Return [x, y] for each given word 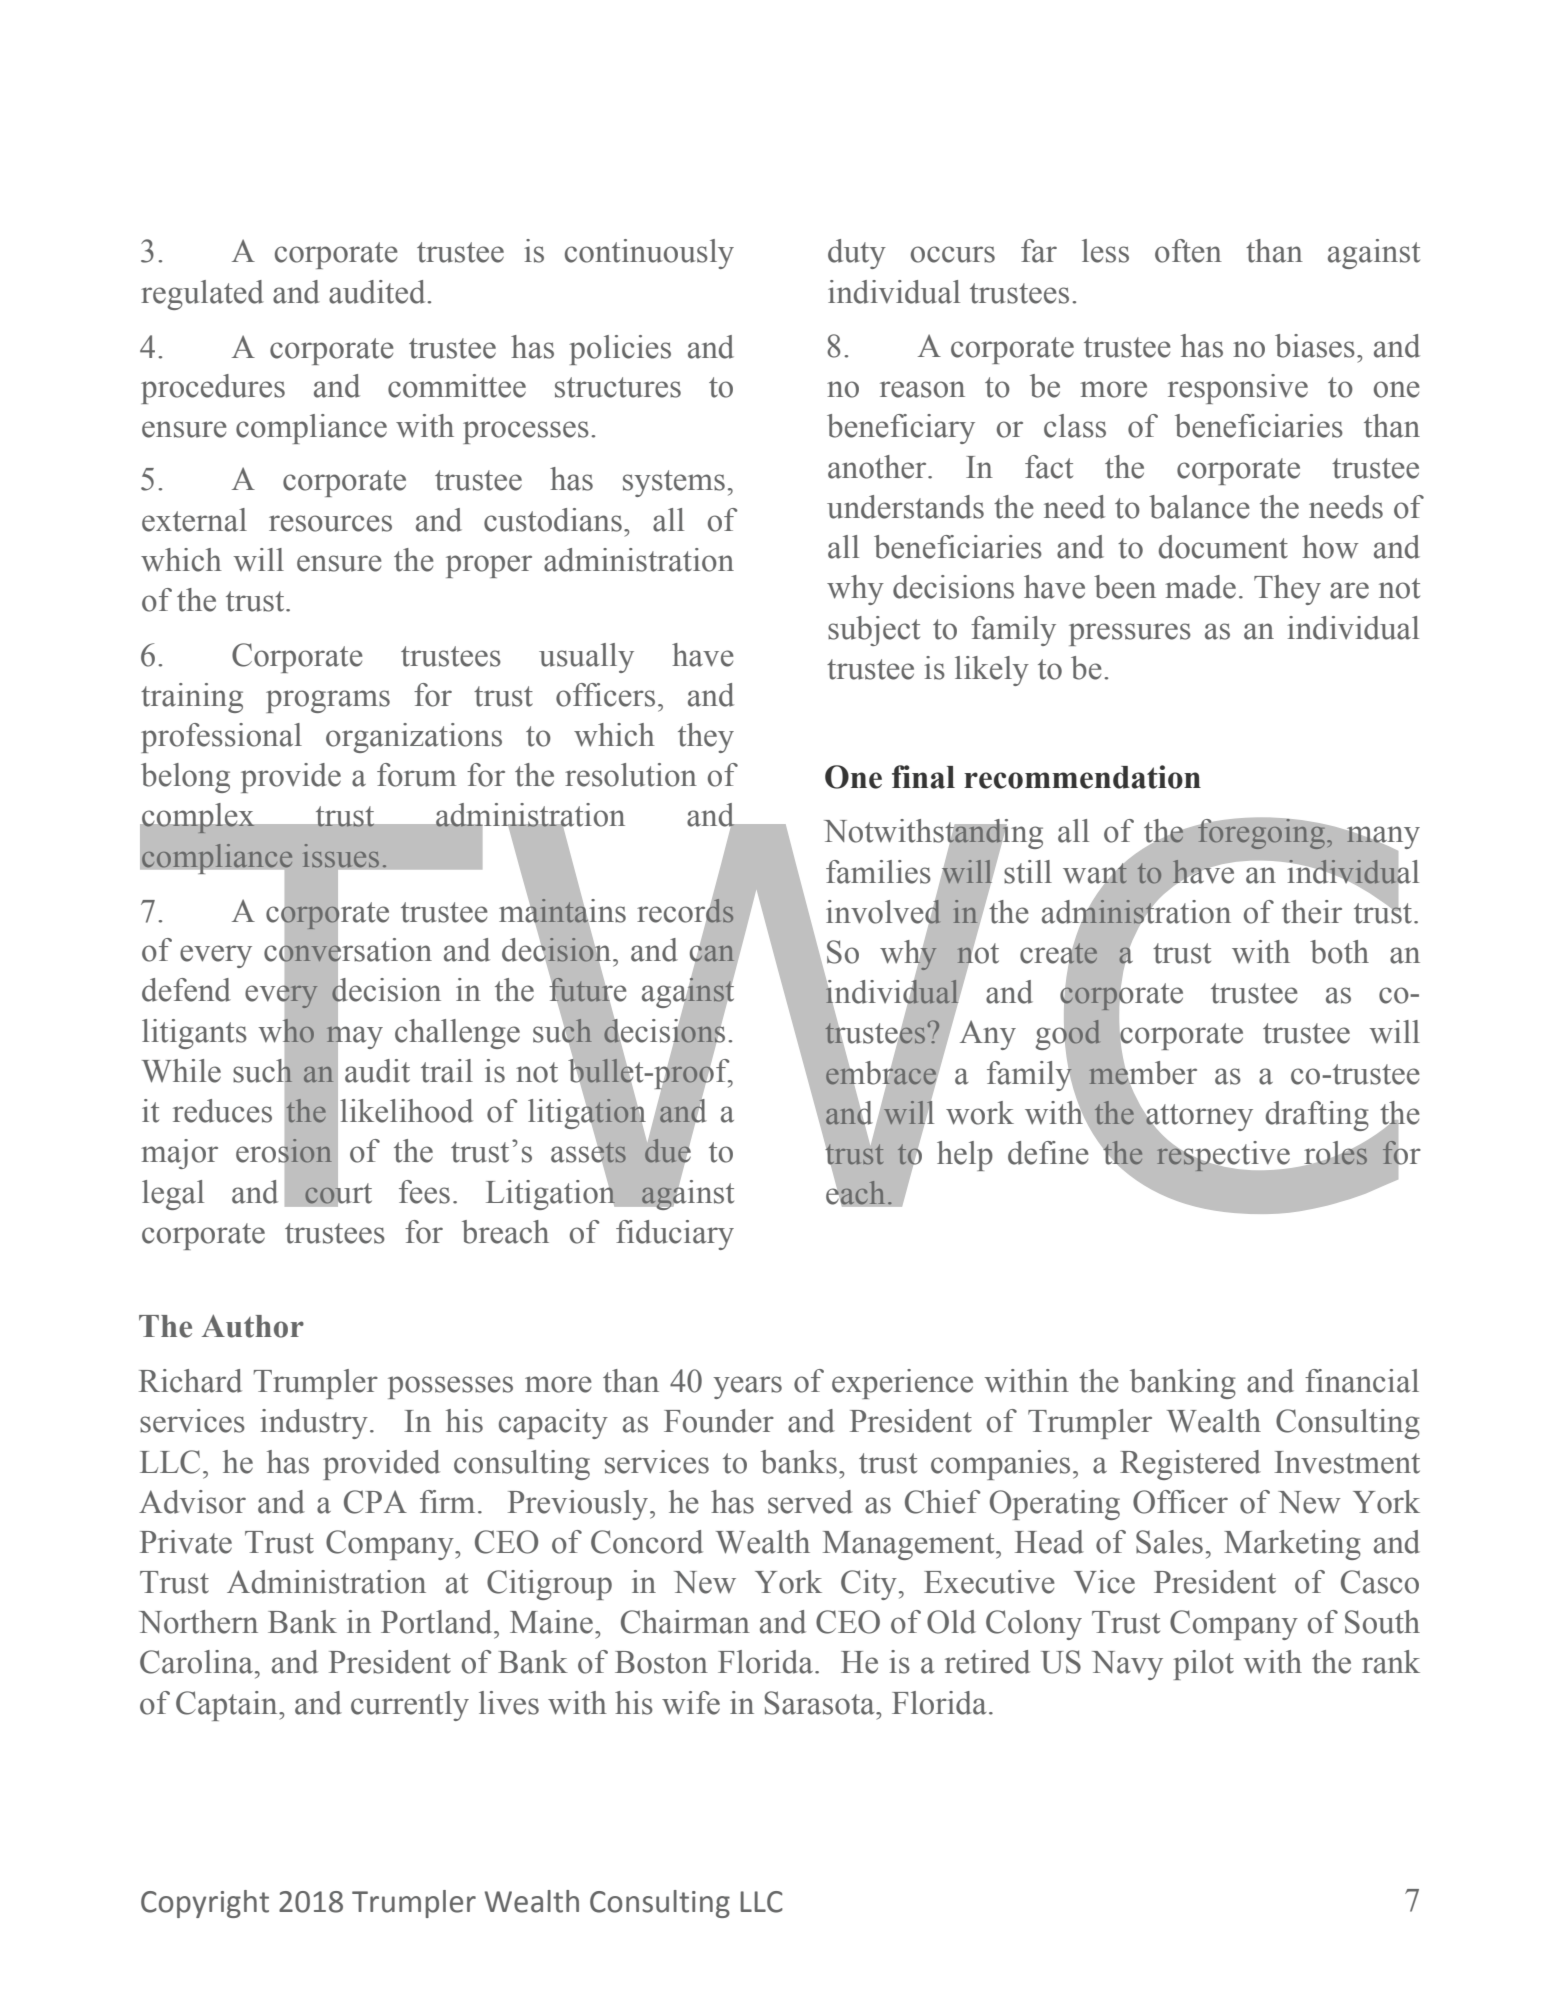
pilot [1203, 1665]
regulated [202, 295]
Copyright [205, 1904]
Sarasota [820, 1703]
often [1188, 251]
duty [857, 254]
